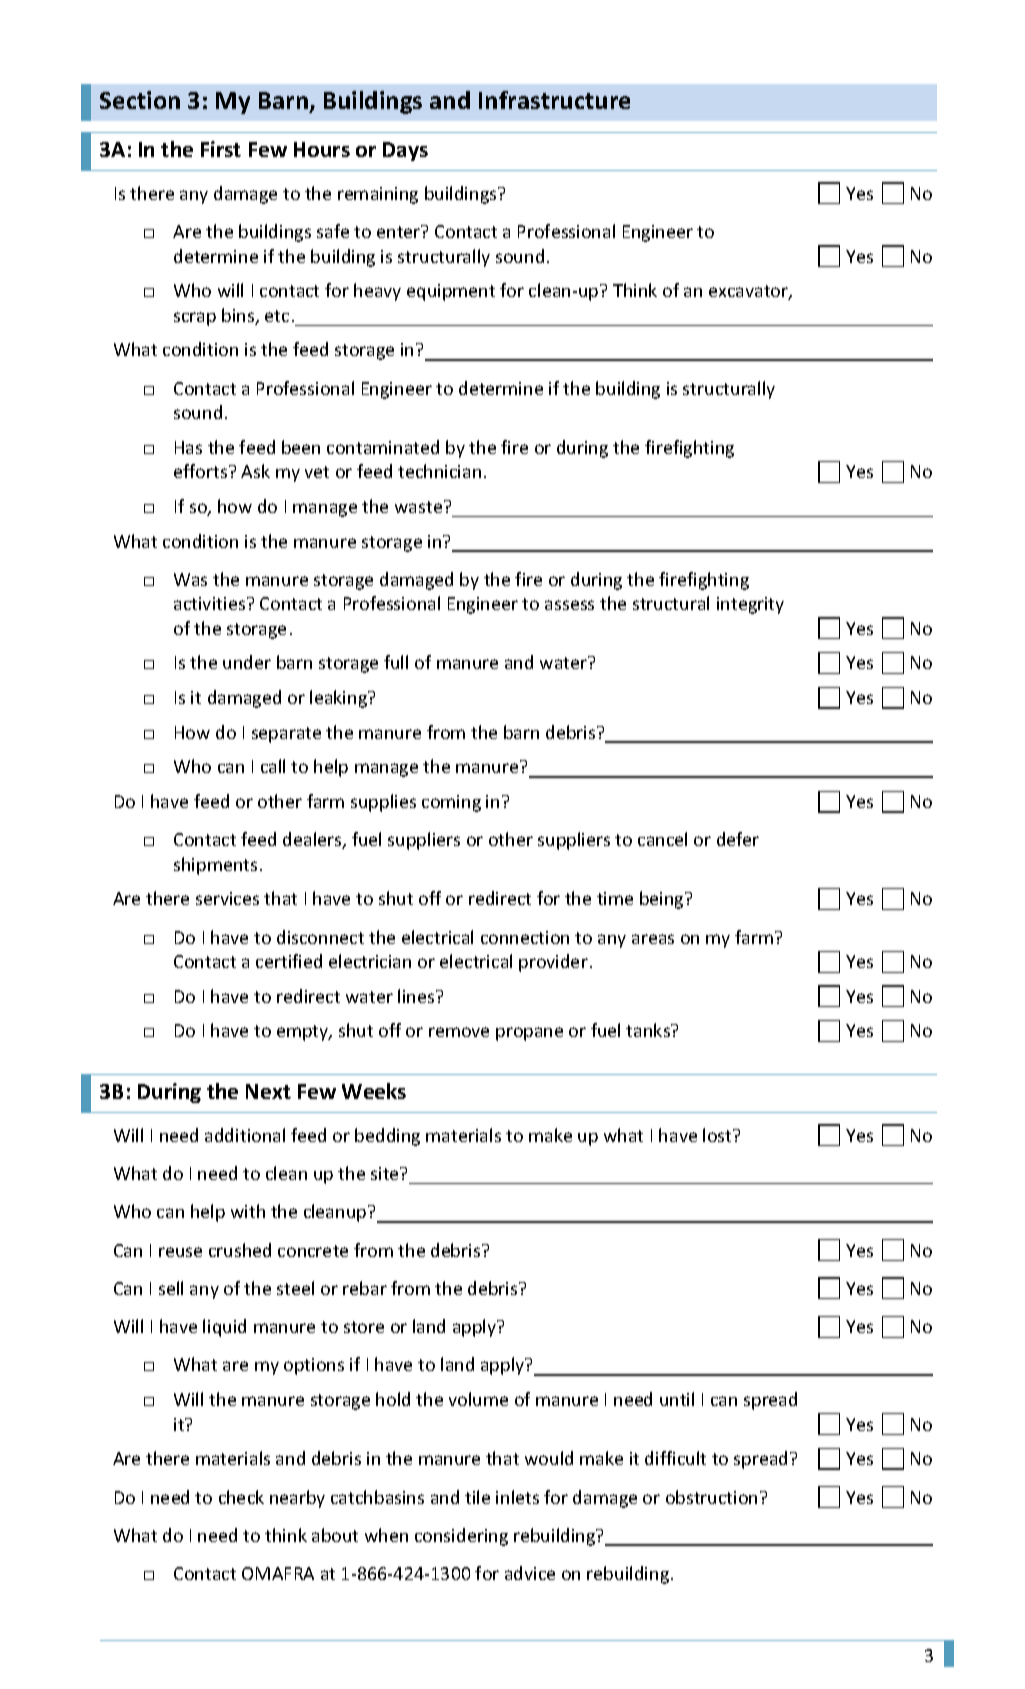 Image resolution: width=1025 pixels, height=1689 pixels. Describe the element at coordinates (211, 603) in the image. I see `activities` at that location.
